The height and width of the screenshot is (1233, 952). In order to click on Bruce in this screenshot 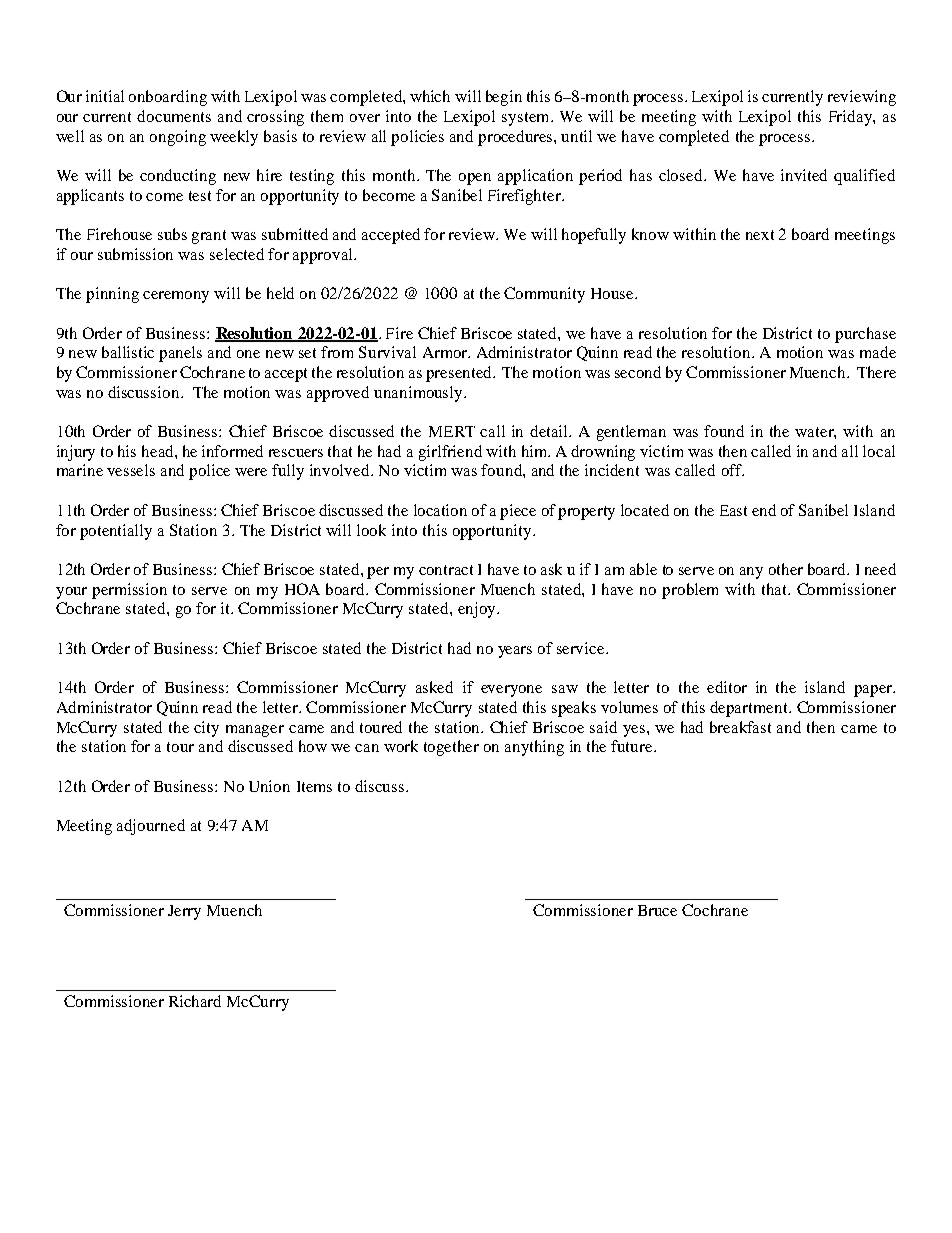, I will do `click(657, 910)`.
